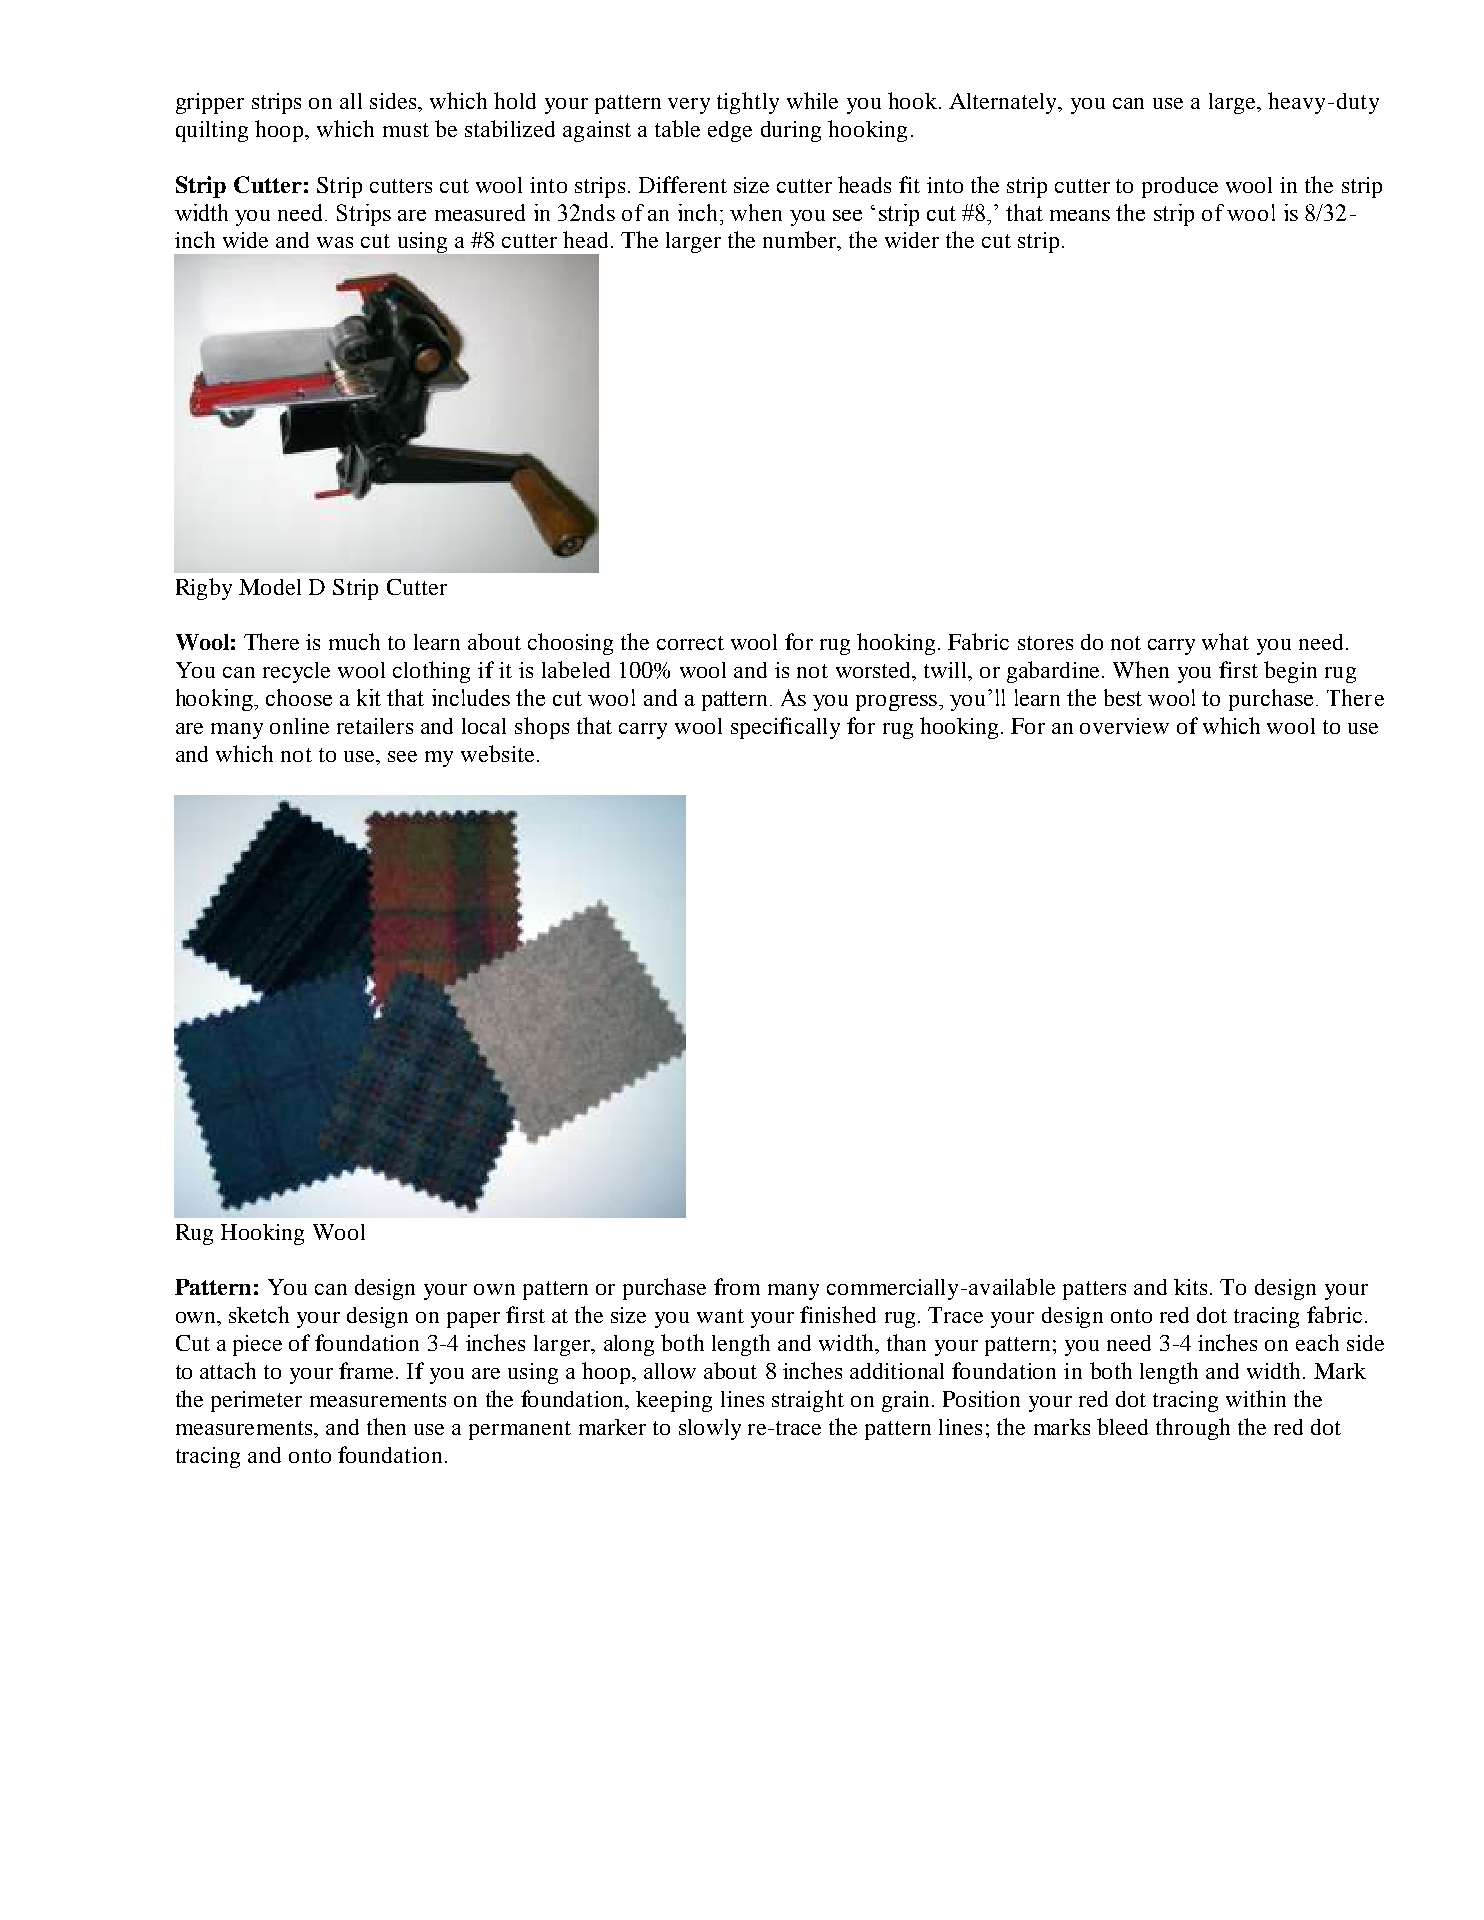 The width and height of the screenshot is (1484, 1920). What do you see at coordinates (808, 1401) in the screenshot?
I see `straight` at bounding box center [808, 1401].
